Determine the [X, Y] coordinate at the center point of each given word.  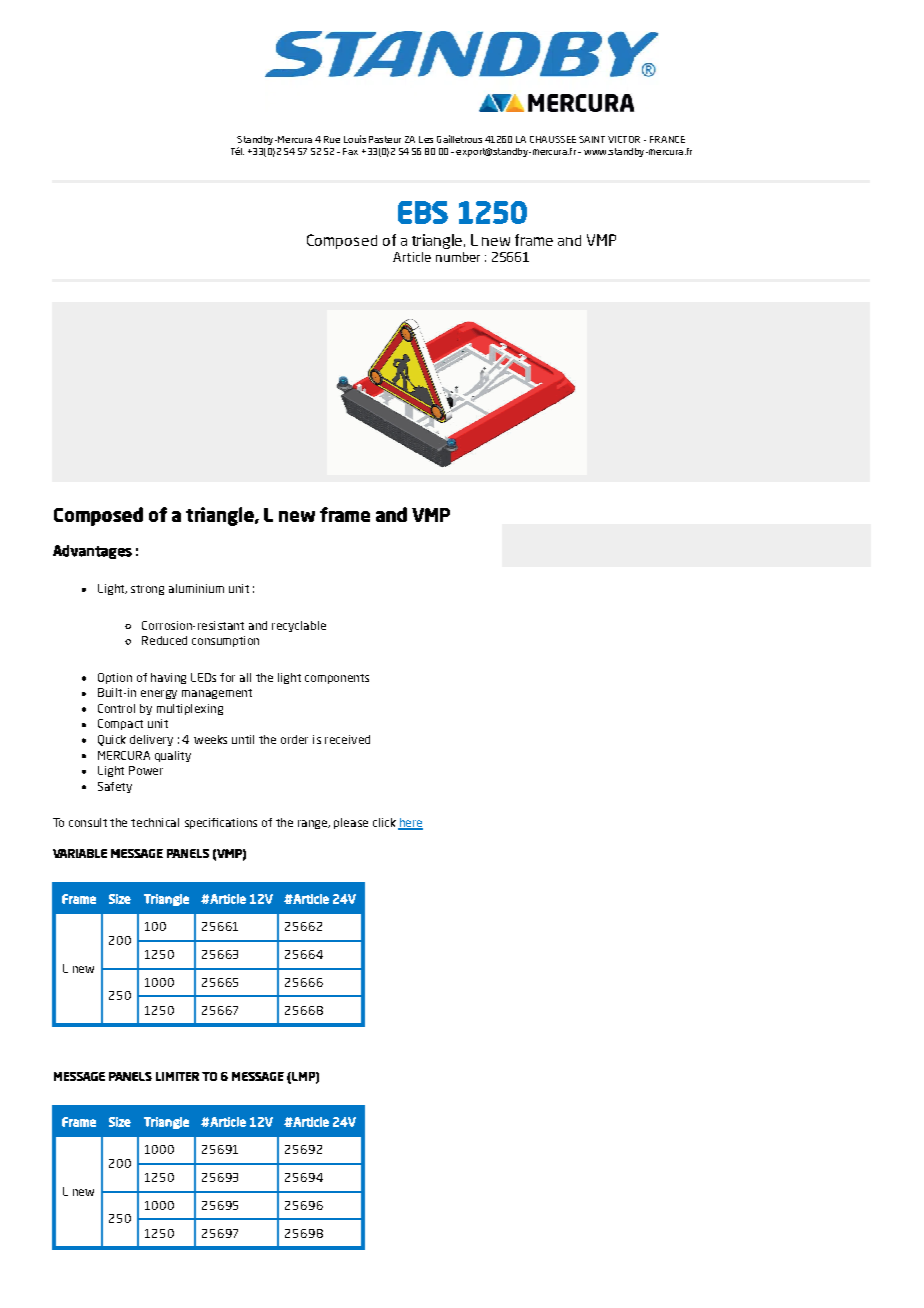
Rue [332, 139]
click [384, 822]
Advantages [92, 552]
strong [147, 590]
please [351, 823]
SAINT [592, 139]
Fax [350, 151]
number [458, 257]
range [314, 824]
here [410, 824]
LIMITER [177, 1076]
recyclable [299, 626]
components [337, 679]
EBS [423, 212]
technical [155, 822]
